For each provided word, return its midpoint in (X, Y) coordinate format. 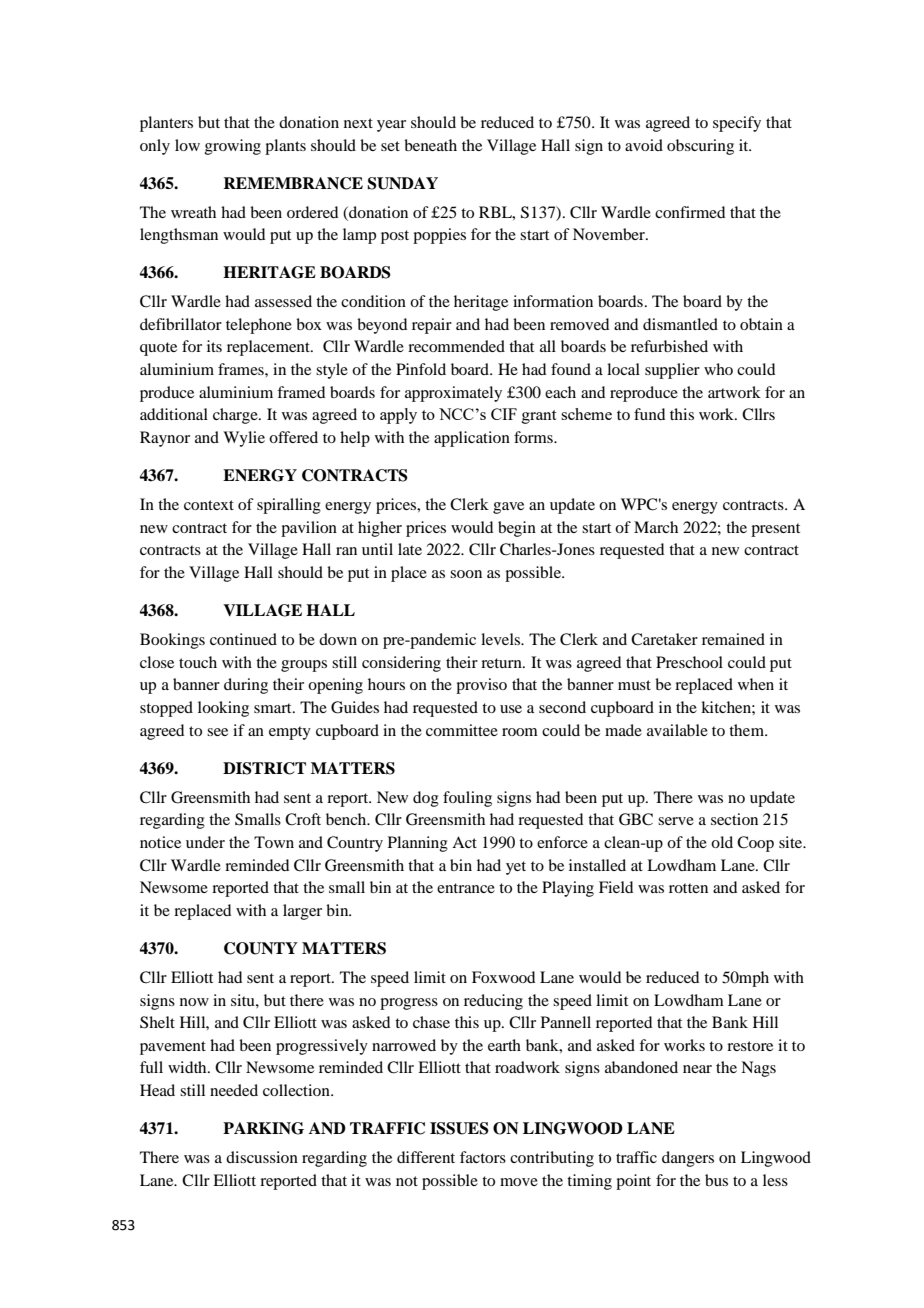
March (656, 527)
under (205, 842)
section (734, 819)
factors (483, 1157)
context (209, 505)
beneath (430, 145)
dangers (688, 1159)
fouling (467, 799)
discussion (262, 1157)
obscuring (700, 147)
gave (508, 508)
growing (233, 147)
